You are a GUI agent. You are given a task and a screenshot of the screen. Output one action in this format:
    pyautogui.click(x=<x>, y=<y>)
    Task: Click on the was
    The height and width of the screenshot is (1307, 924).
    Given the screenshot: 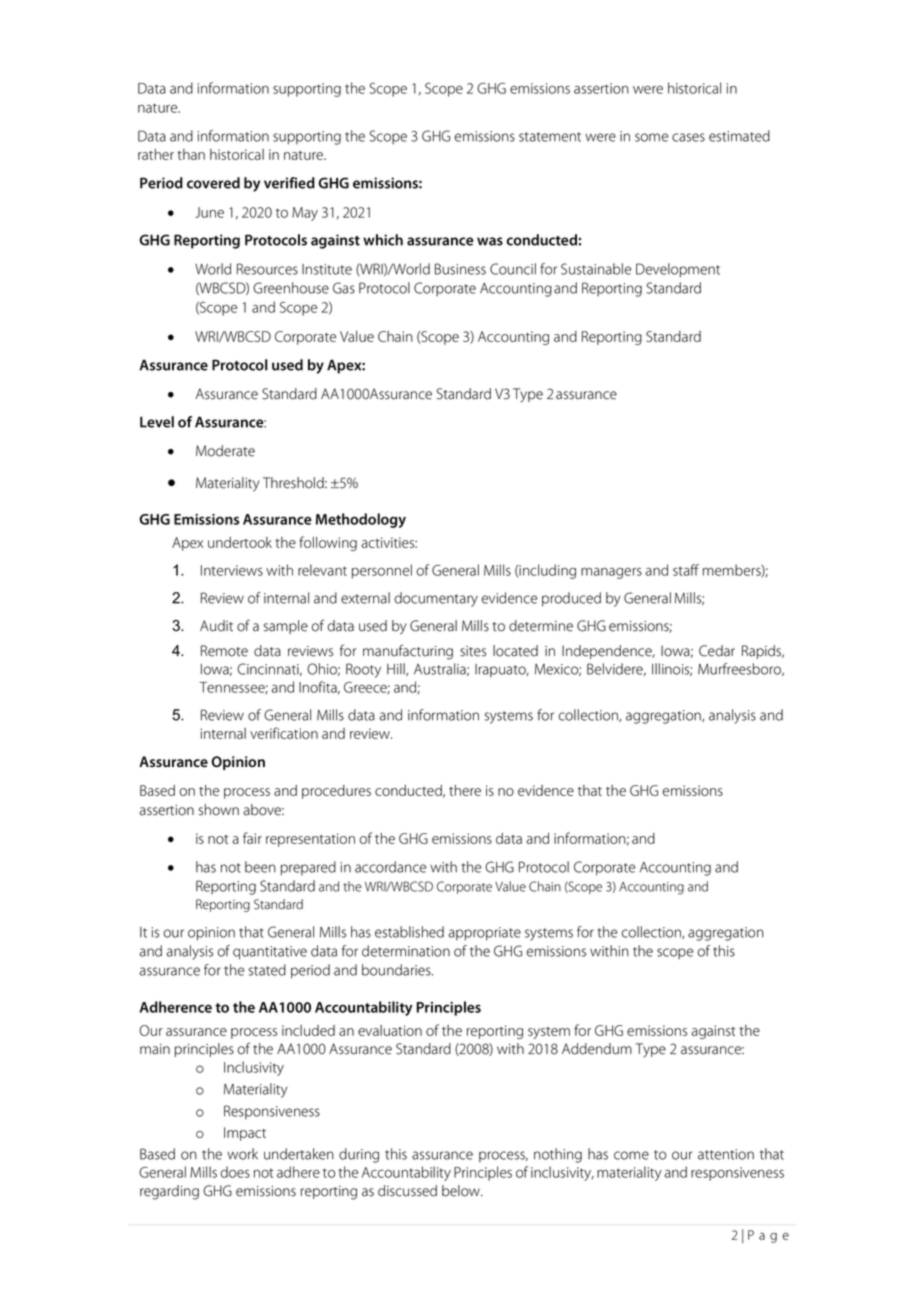 What is the action you would take?
    pyautogui.click(x=490, y=241)
